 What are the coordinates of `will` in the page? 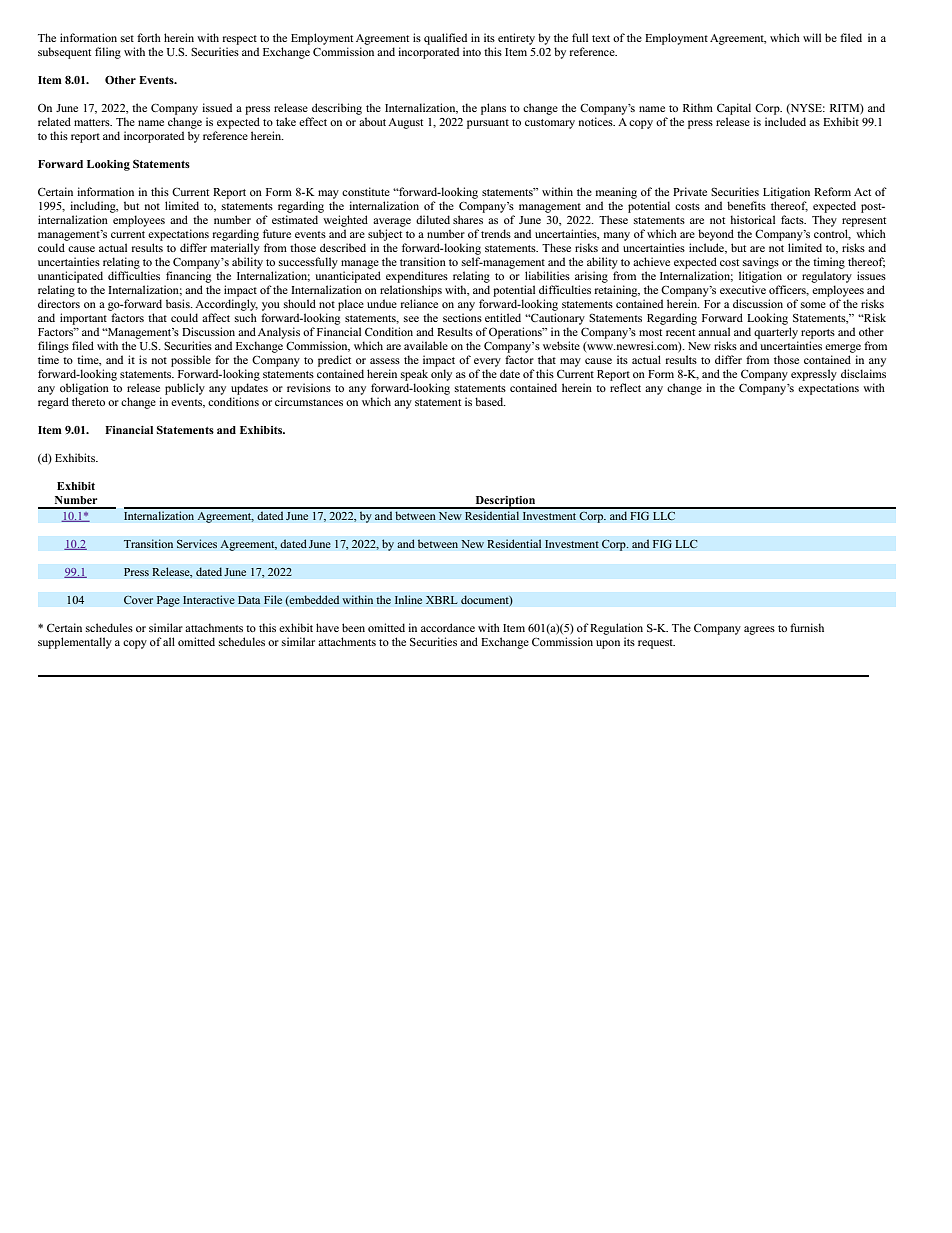 It's located at (812, 37).
